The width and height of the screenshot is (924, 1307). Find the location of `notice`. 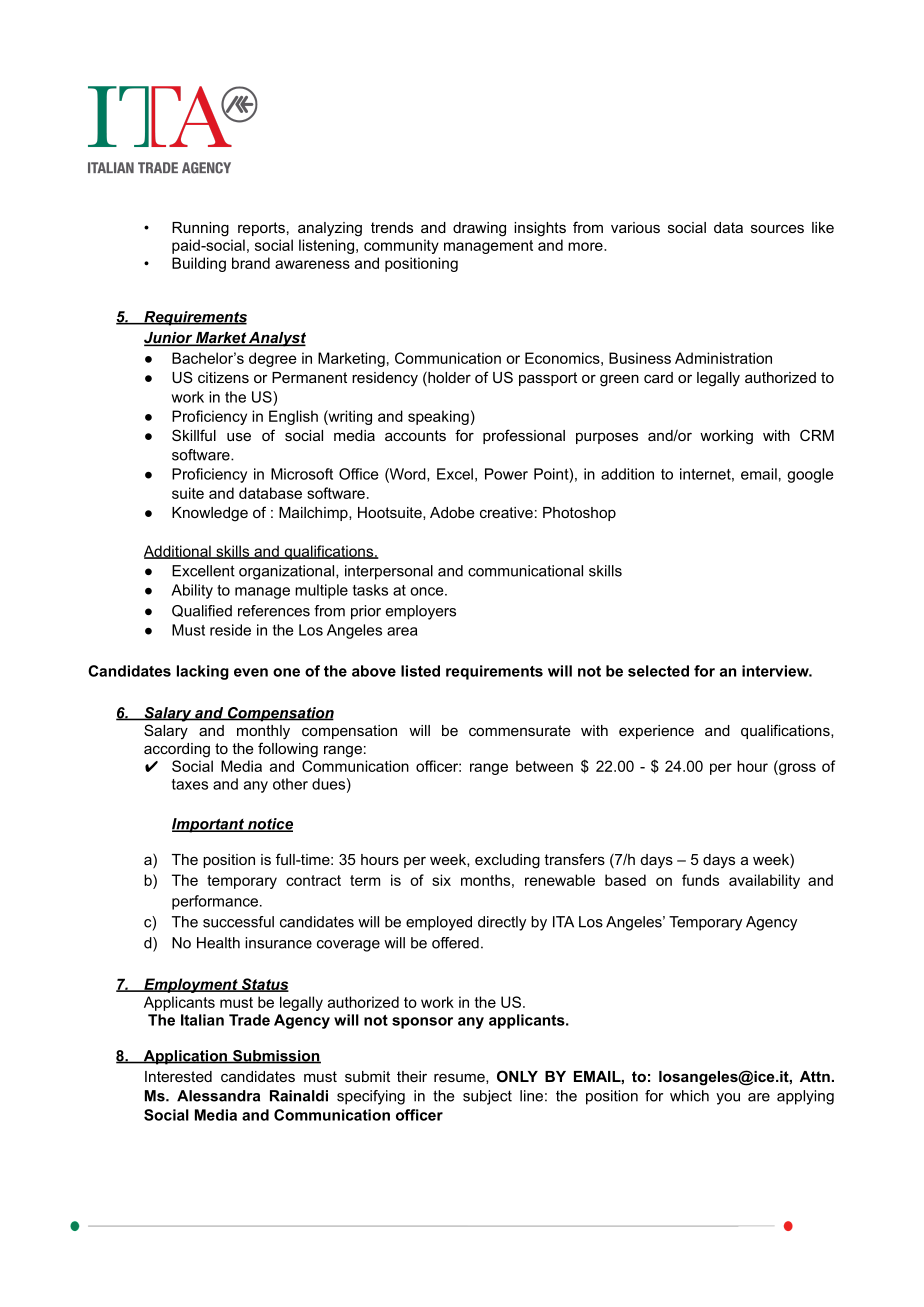

notice is located at coordinates (269, 825).
